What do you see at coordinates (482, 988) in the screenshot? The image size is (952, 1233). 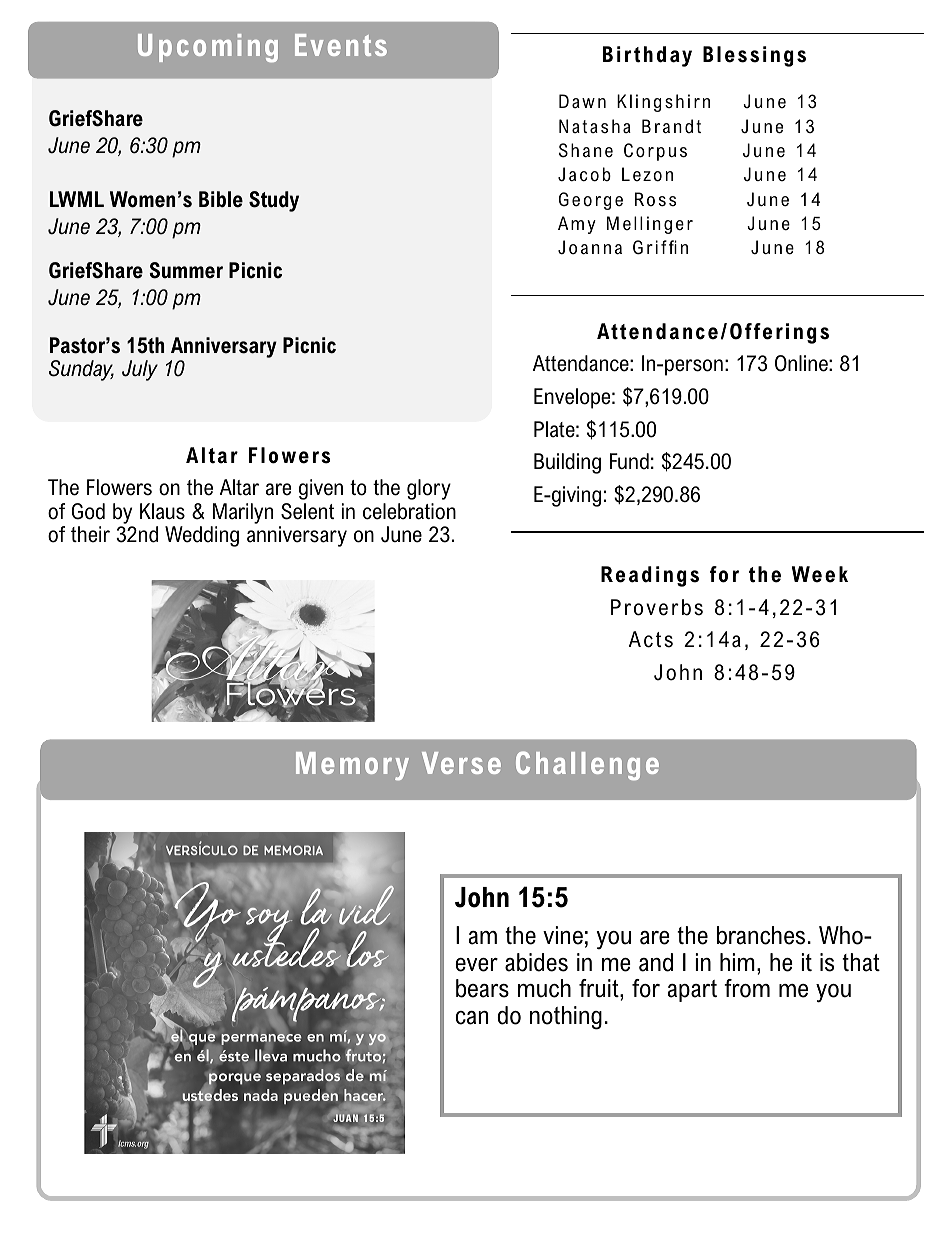 I see `bears` at bounding box center [482, 988].
